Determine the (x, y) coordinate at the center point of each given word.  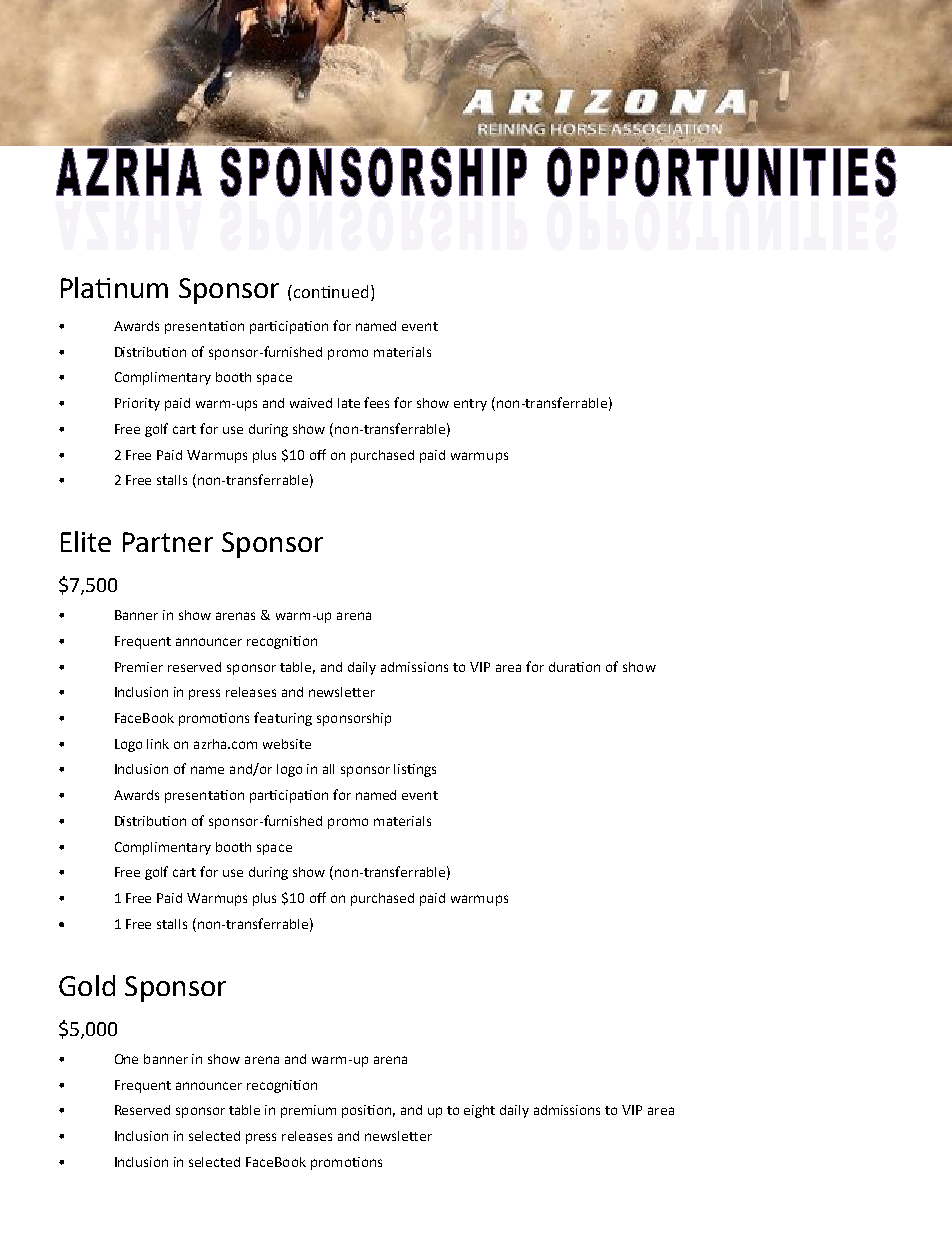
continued (329, 291)
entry (470, 405)
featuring (283, 719)
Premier (139, 667)
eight (479, 1111)
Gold (87, 985)
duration (574, 667)
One (126, 1059)
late (349, 403)
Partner (168, 542)
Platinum (114, 287)
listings (415, 770)
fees (376, 402)
